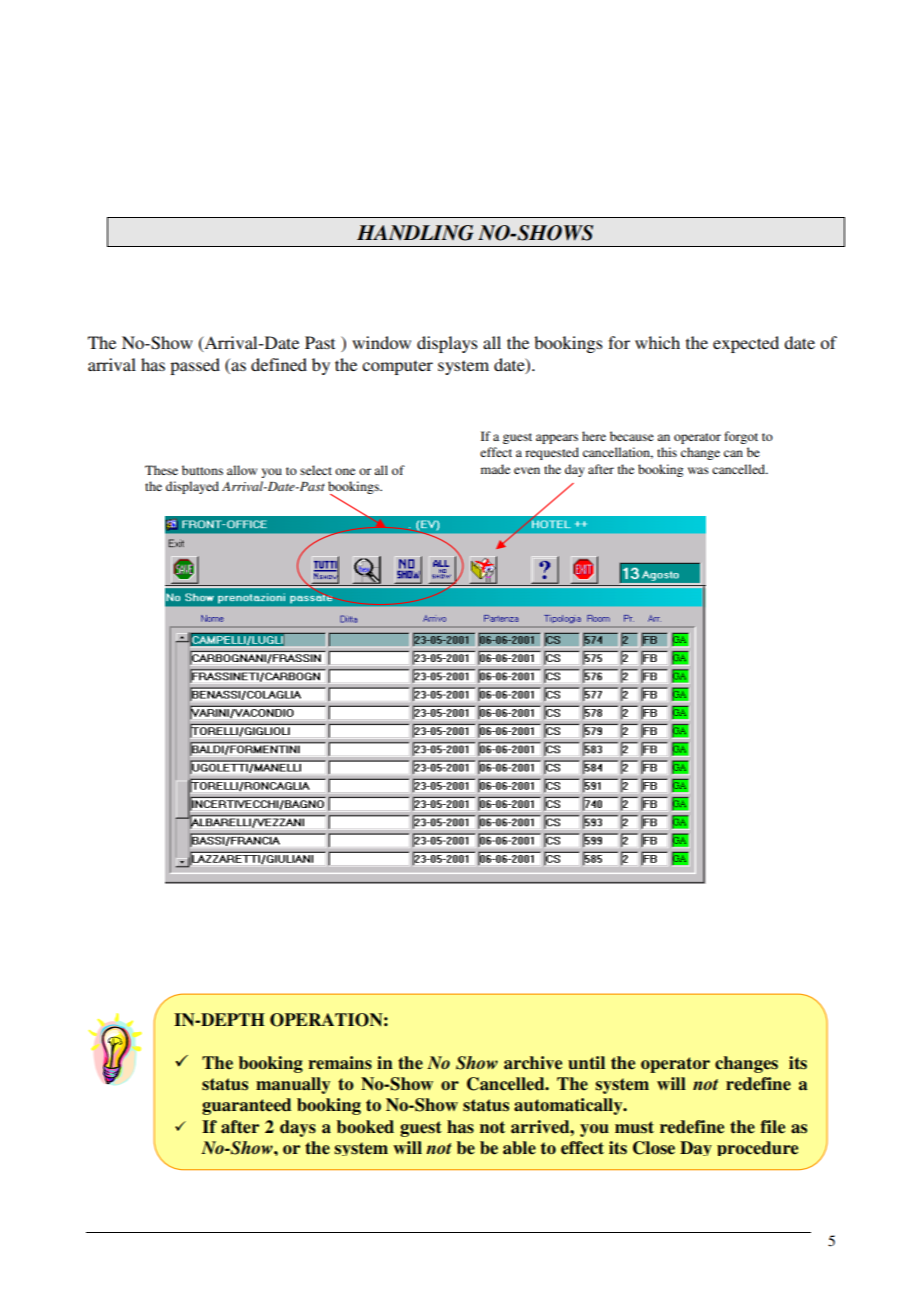  Describe the element at coordinates (634, 1127) in the page. I see `must` at that location.
